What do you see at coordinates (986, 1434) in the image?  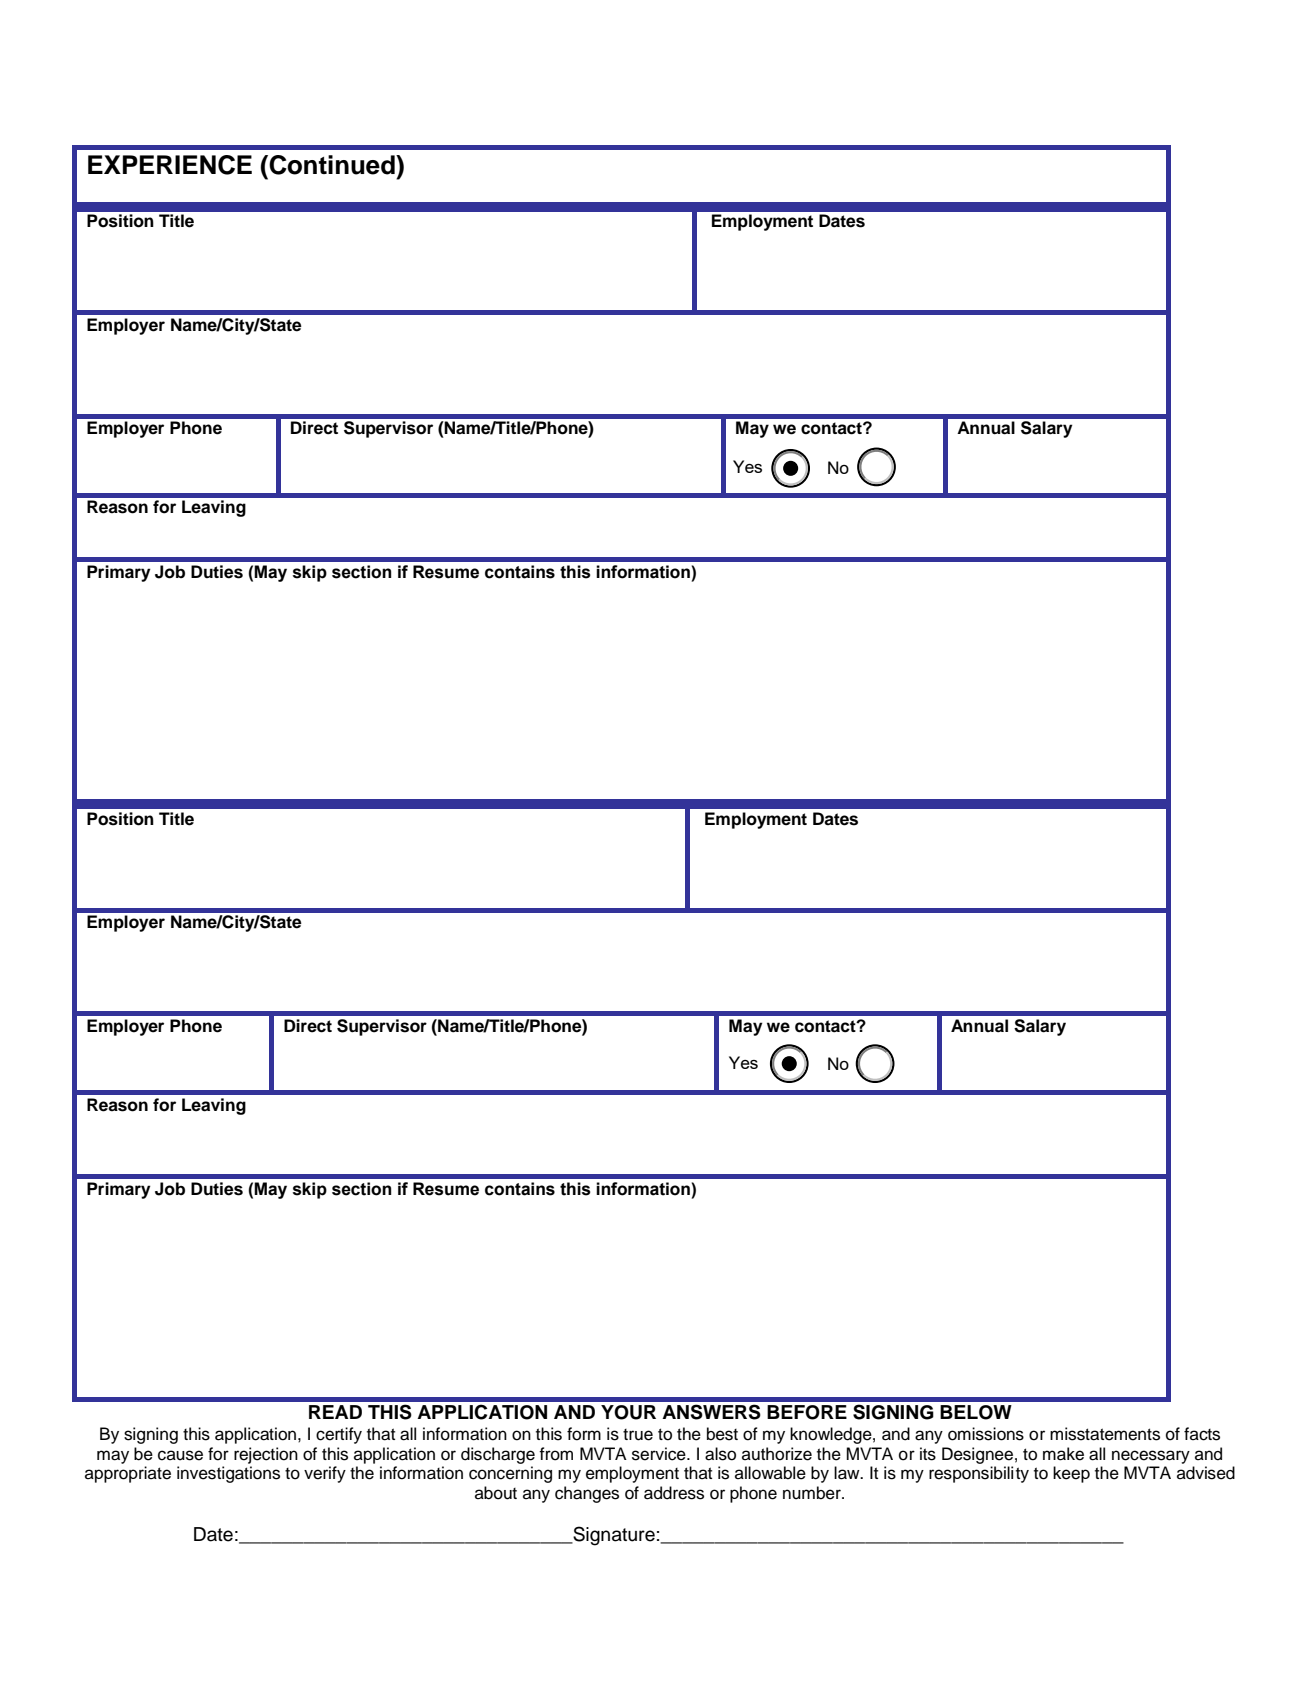 I see `omissions` at bounding box center [986, 1434].
